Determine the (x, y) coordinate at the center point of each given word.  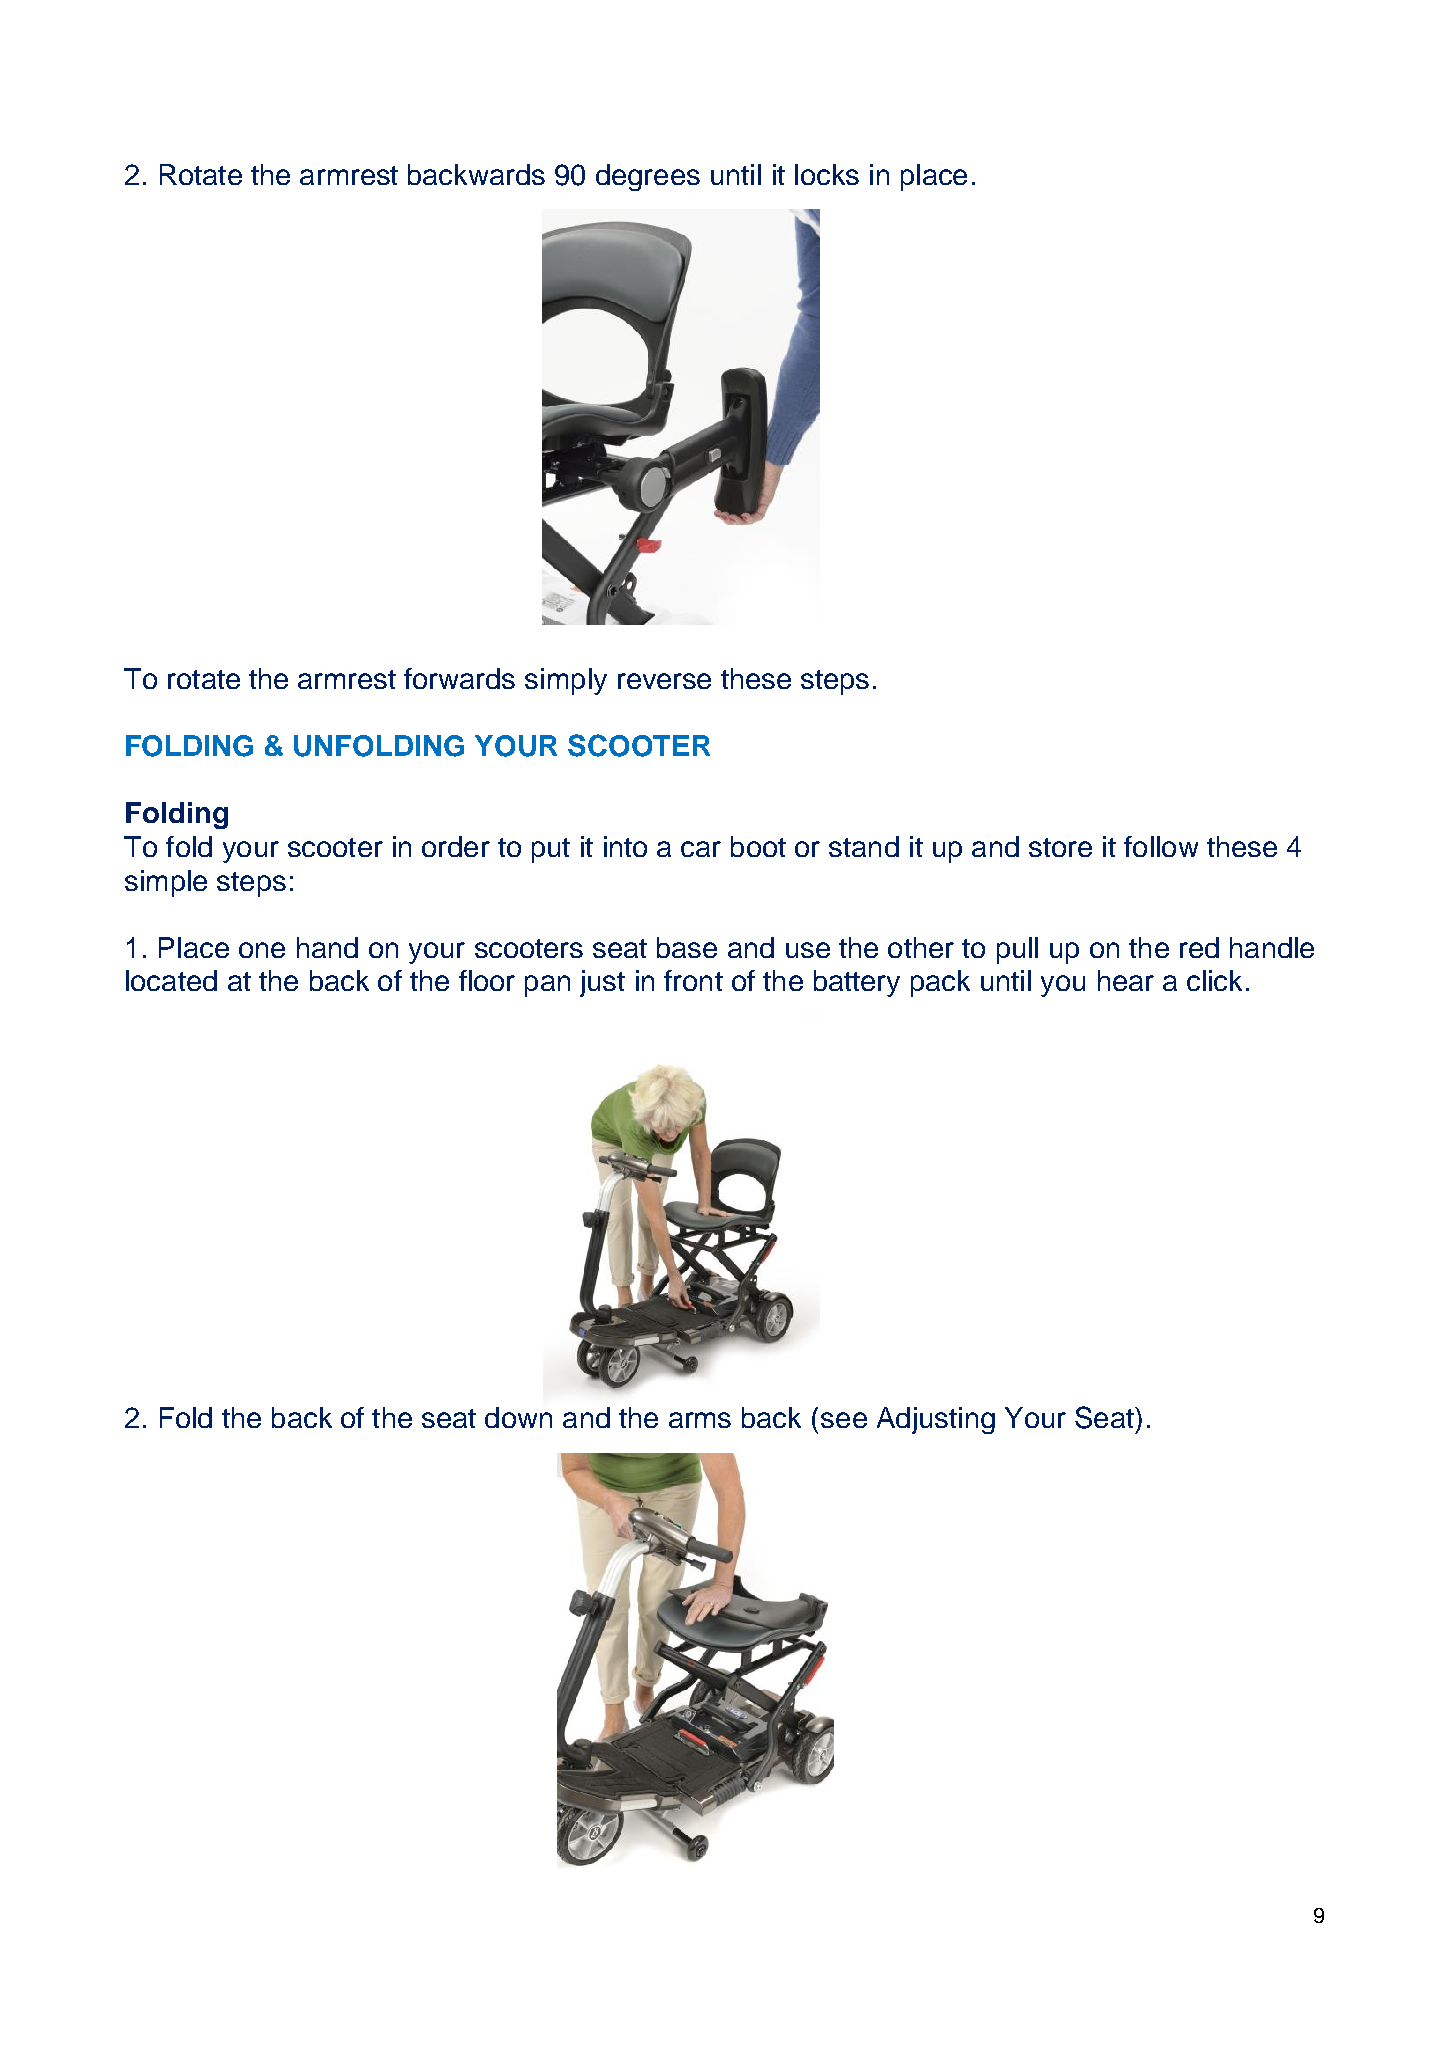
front (693, 980)
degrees (648, 177)
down (518, 1417)
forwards (459, 678)
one (262, 950)
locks (827, 174)
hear (1126, 980)
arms (700, 1420)
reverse (664, 681)
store (1060, 847)
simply (566, 681)
